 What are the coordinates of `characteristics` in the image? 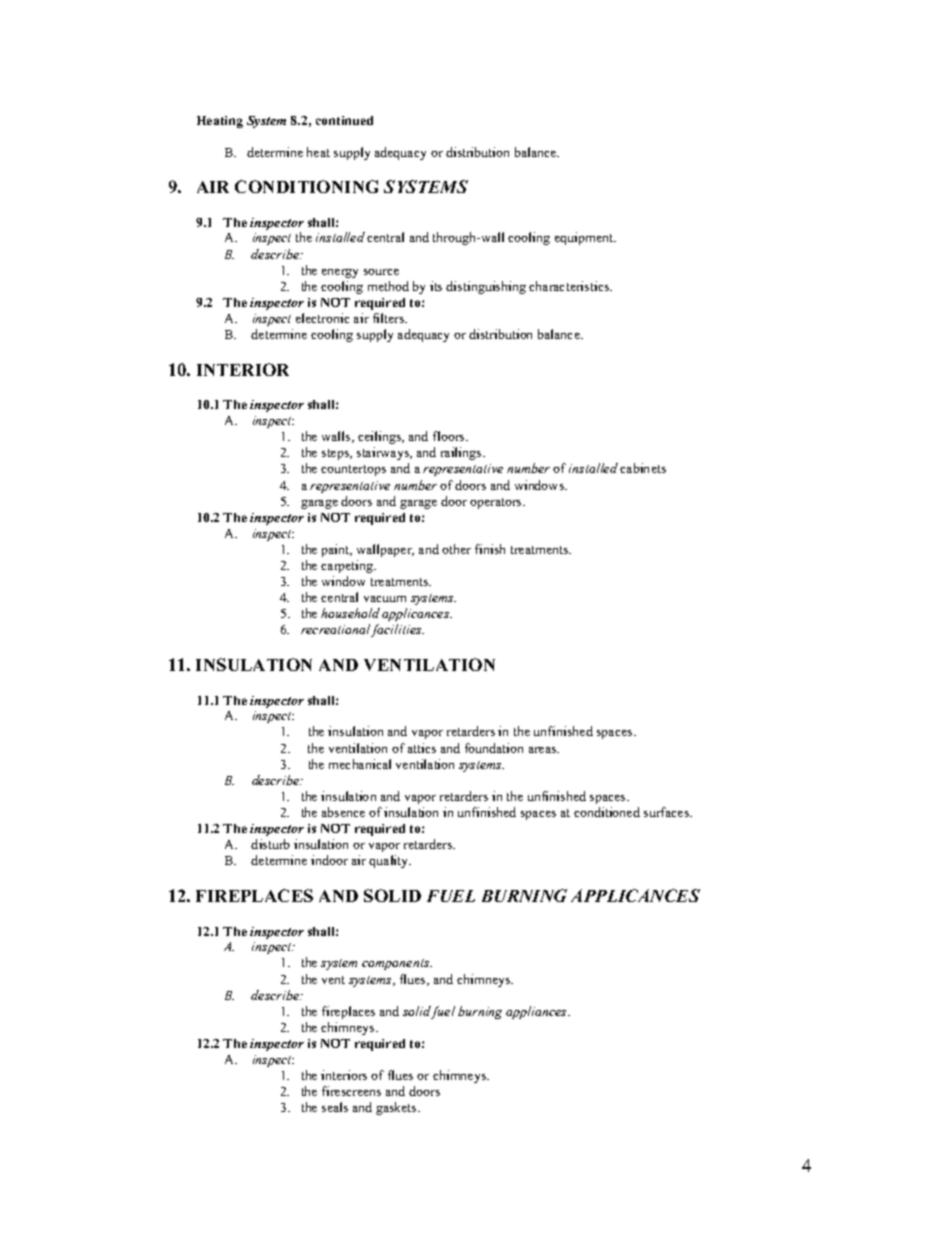 It's located at (570, 286).
